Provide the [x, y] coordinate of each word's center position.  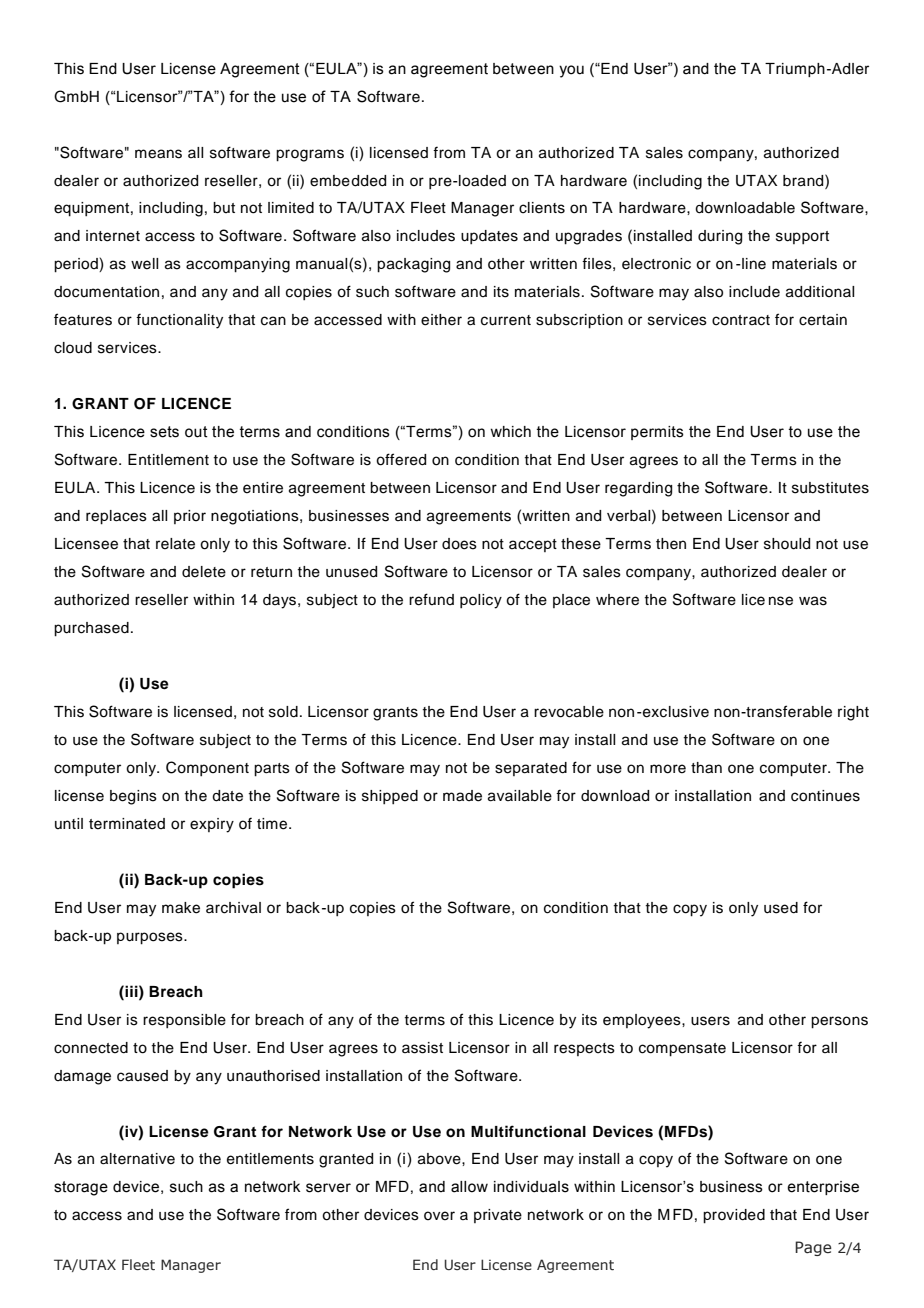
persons [839, 1022]
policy [481, 601]
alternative [137, 1159]
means [158, 154]
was [813, 601]
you [571, 71]
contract [741, 320]
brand [804, 180]
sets [164, 432]
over [439, 1216]
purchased [91, 629]
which [510, 432]
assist [422, 1048]
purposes [151, 938]
